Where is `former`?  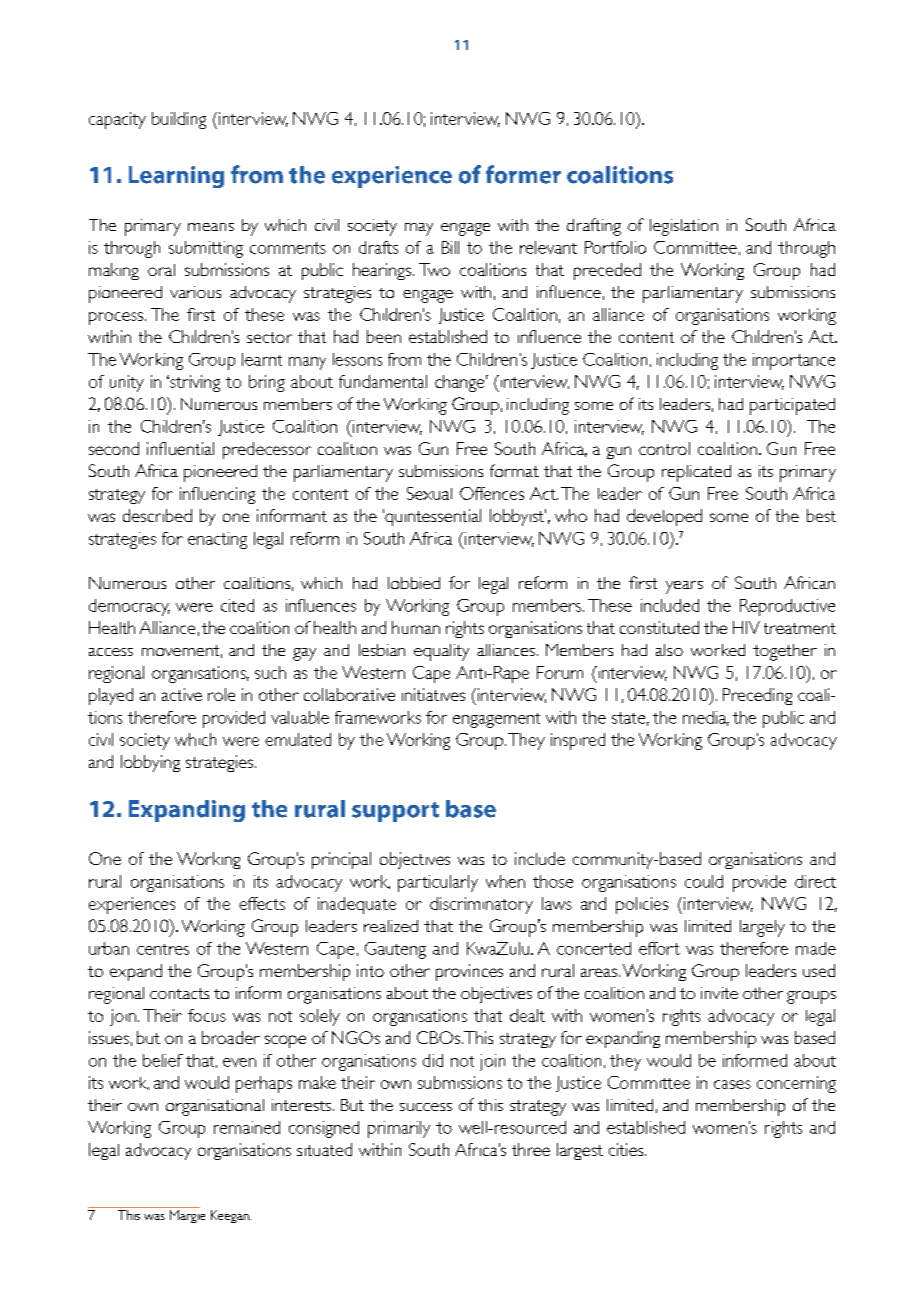
former is located at coordinates (523, 174).
